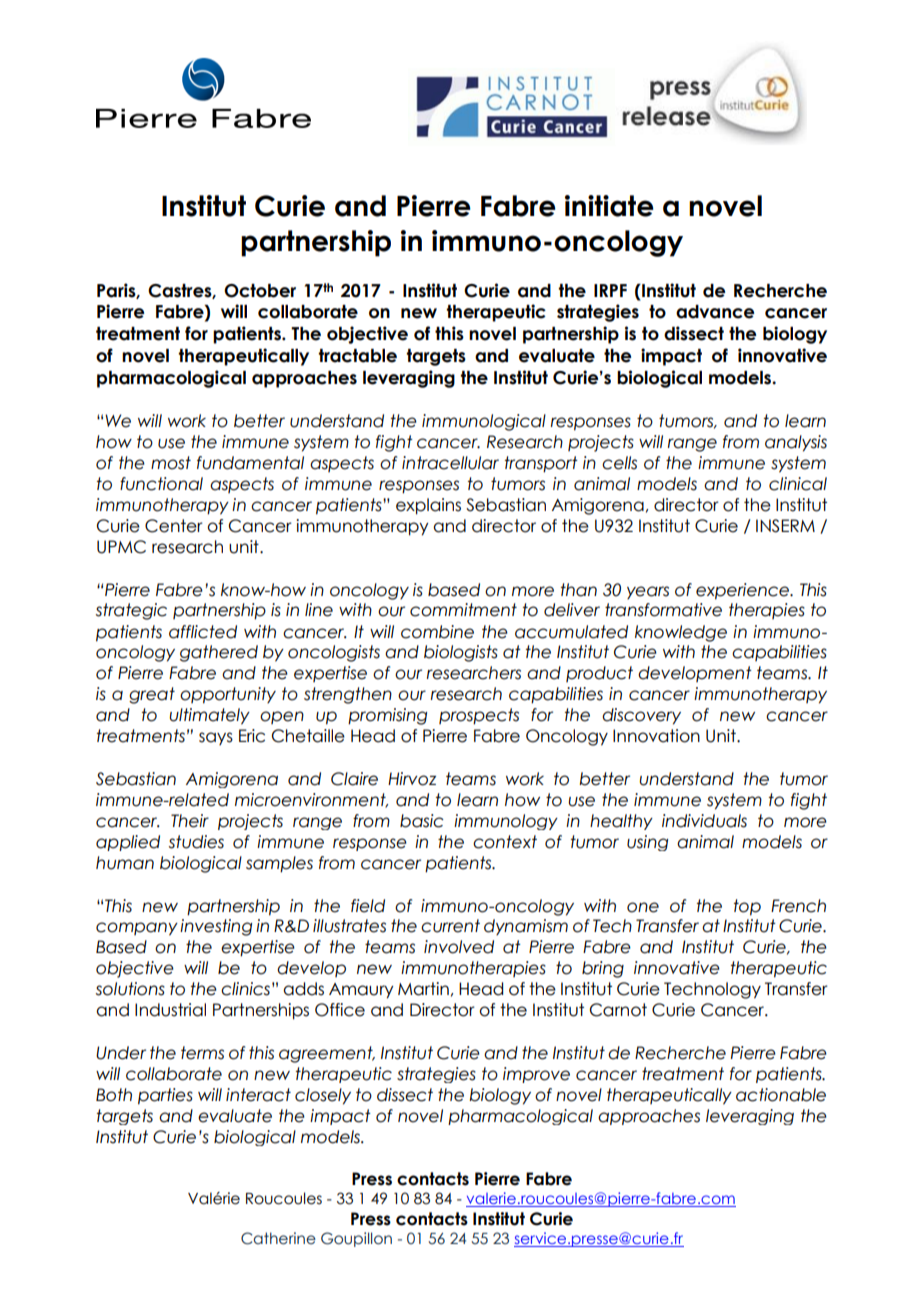  I want to click on ultimately, so click(209, 716).
